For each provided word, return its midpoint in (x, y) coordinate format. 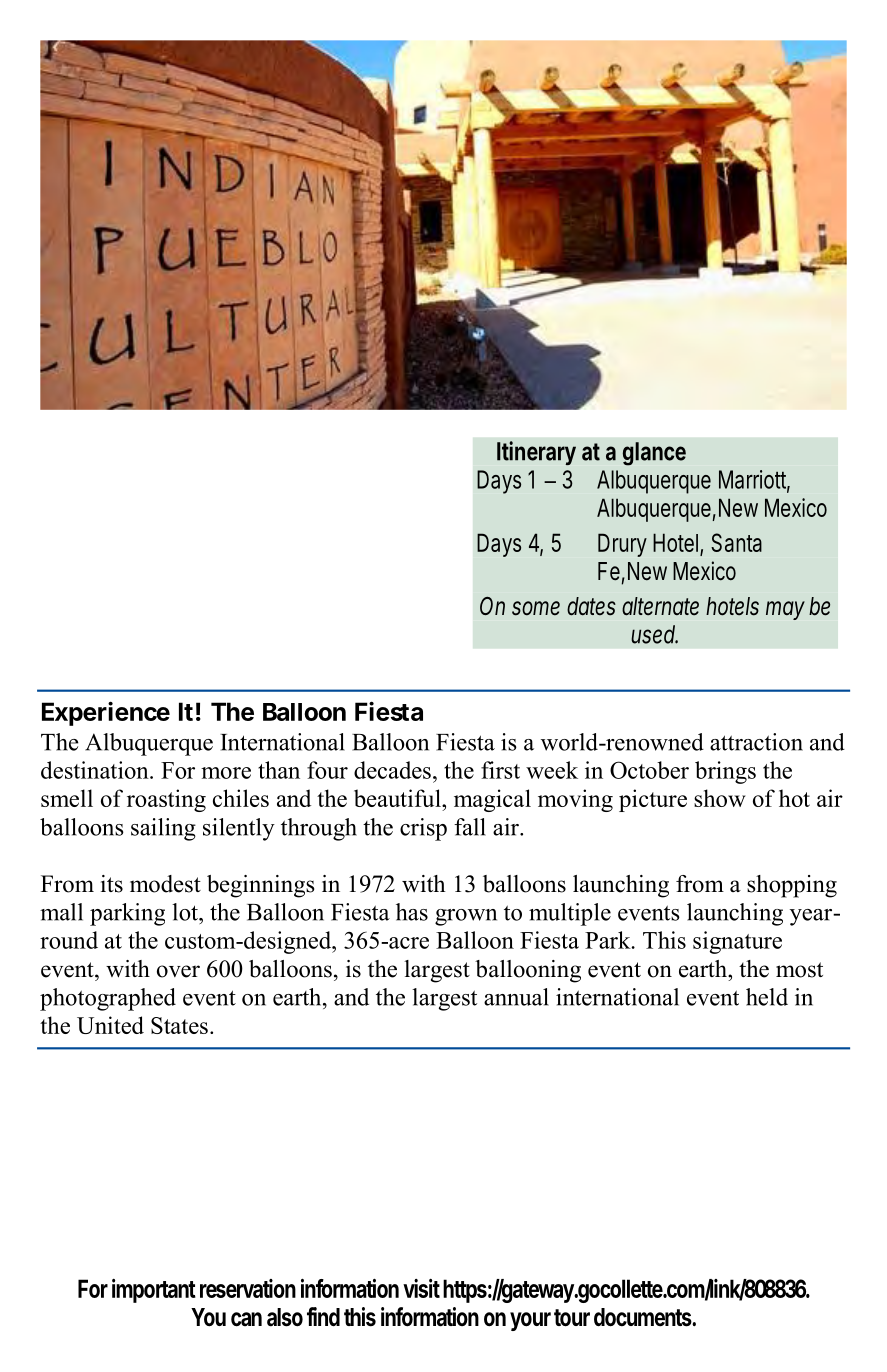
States (179, 1025)
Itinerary (536, 453)
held (767, 997)
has (412, 912)
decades (392, 770)
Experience (106, 713)
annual (516, 997)
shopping (792, 886)
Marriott (754, 480)
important (154, 1291)
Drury (622, 545)
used (654, 634)
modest (165, 884)
